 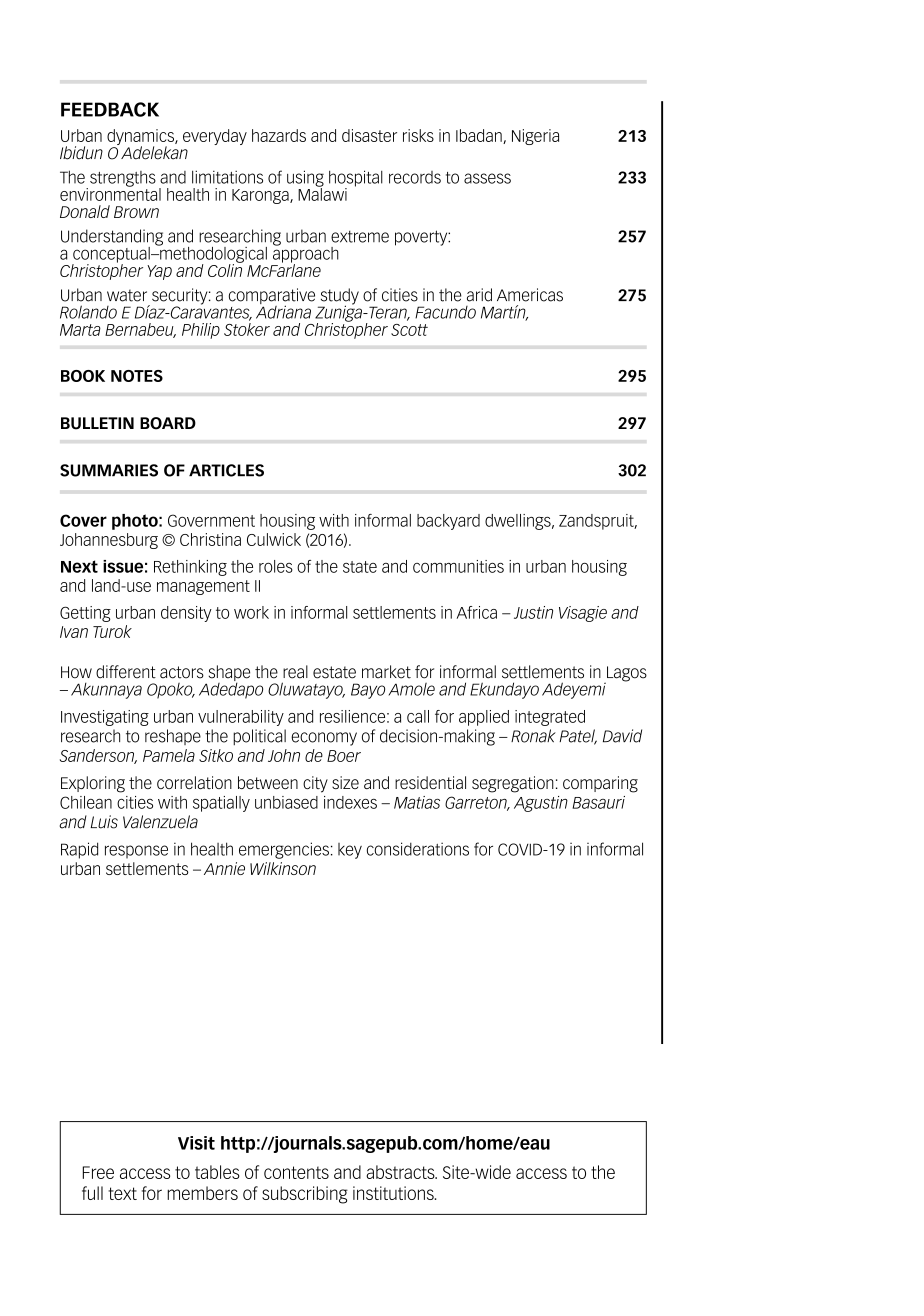 What do you see at coordinates (409, 330) in the document?
I see `Scott` at bounding box center [409, 330].
